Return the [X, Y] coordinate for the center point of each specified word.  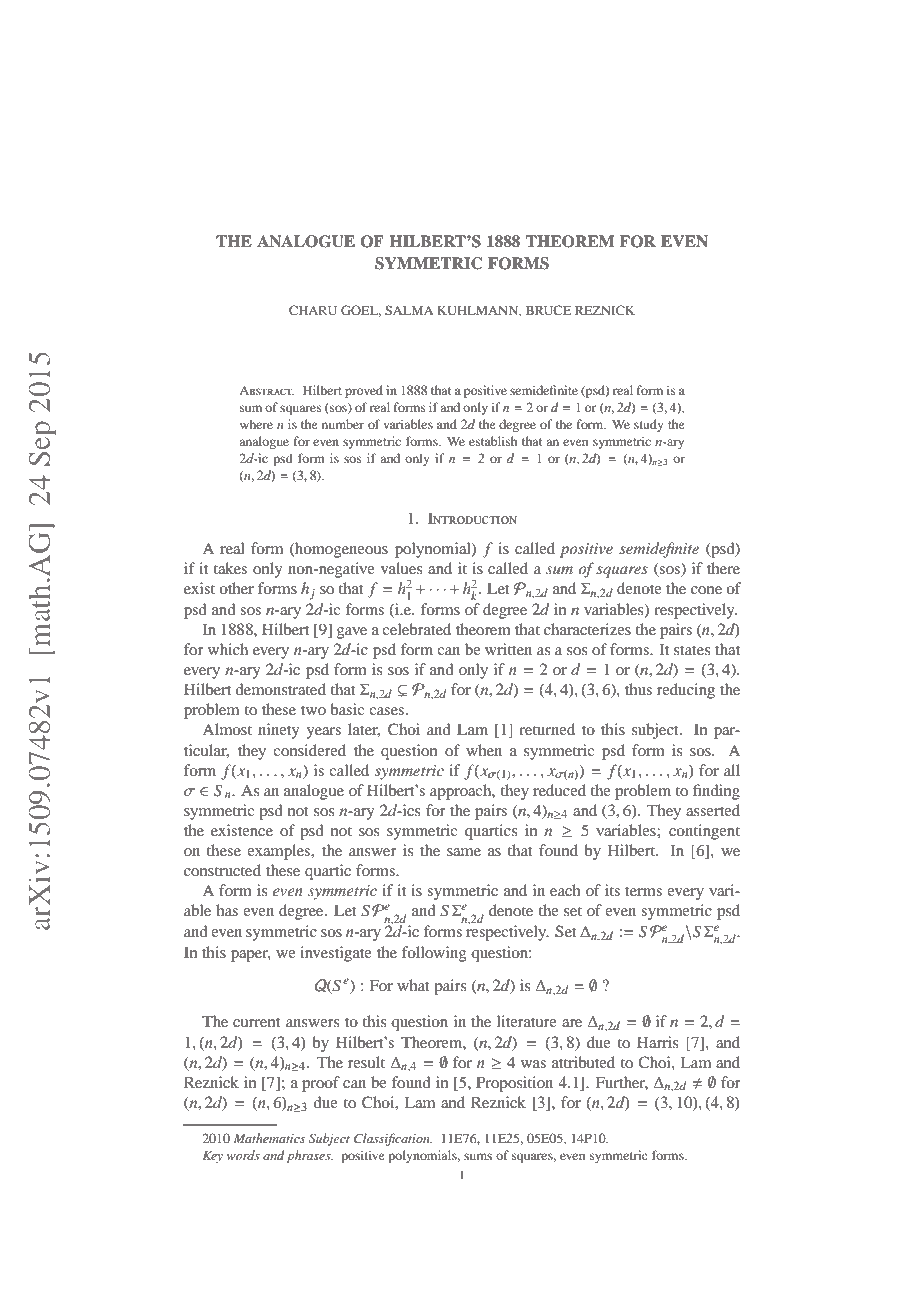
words [243, 1155]
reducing [686, 691]
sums [478, 1156]
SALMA [409, 310]
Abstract [266, 390]
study [649, 425]
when [484, 750]
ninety [278, 731]
